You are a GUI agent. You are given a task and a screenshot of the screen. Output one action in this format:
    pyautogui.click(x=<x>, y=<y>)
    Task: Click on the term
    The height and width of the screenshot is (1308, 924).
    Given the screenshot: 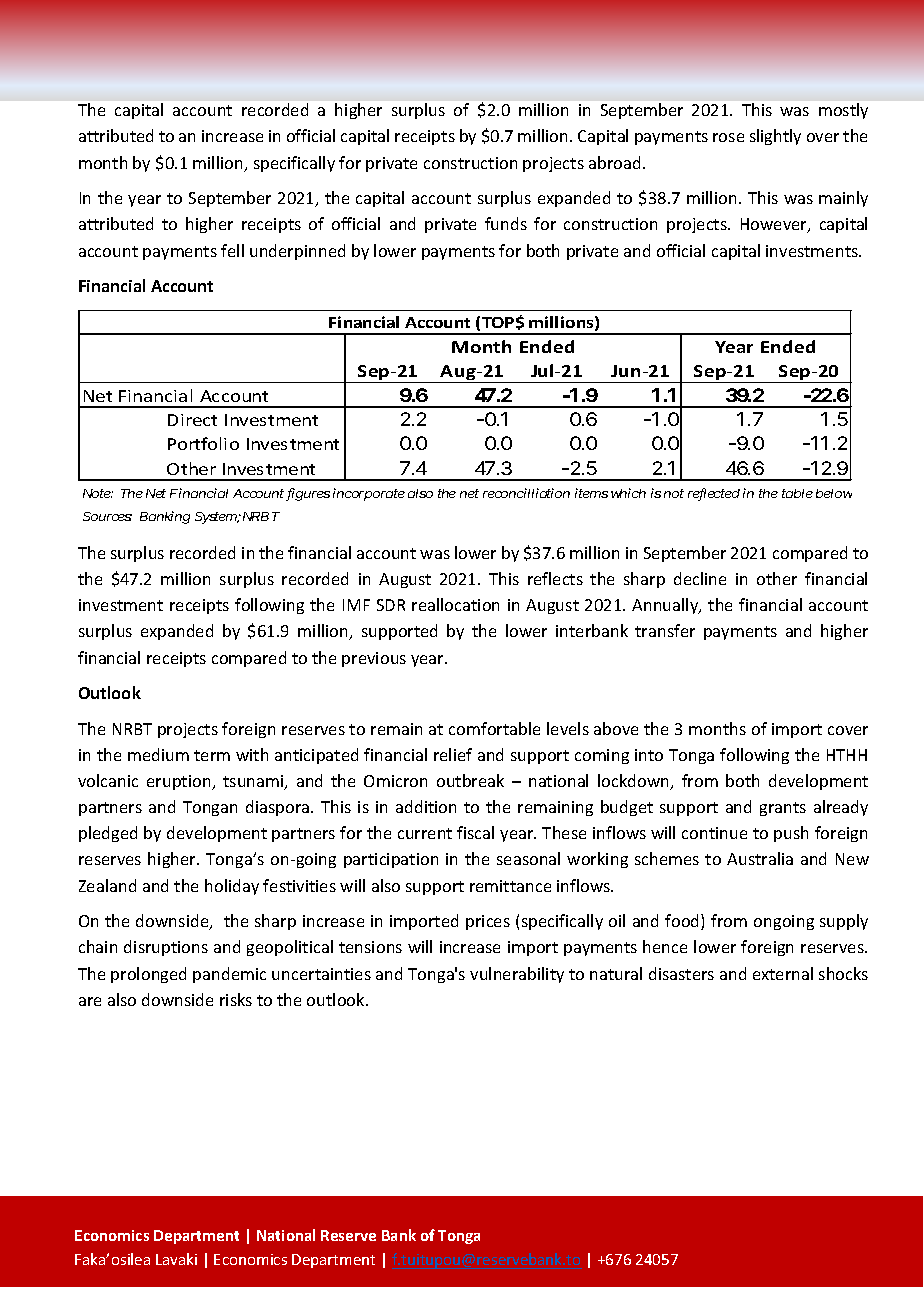 What is the action you would take?
    pyautogui.click(x=212, y=755)
